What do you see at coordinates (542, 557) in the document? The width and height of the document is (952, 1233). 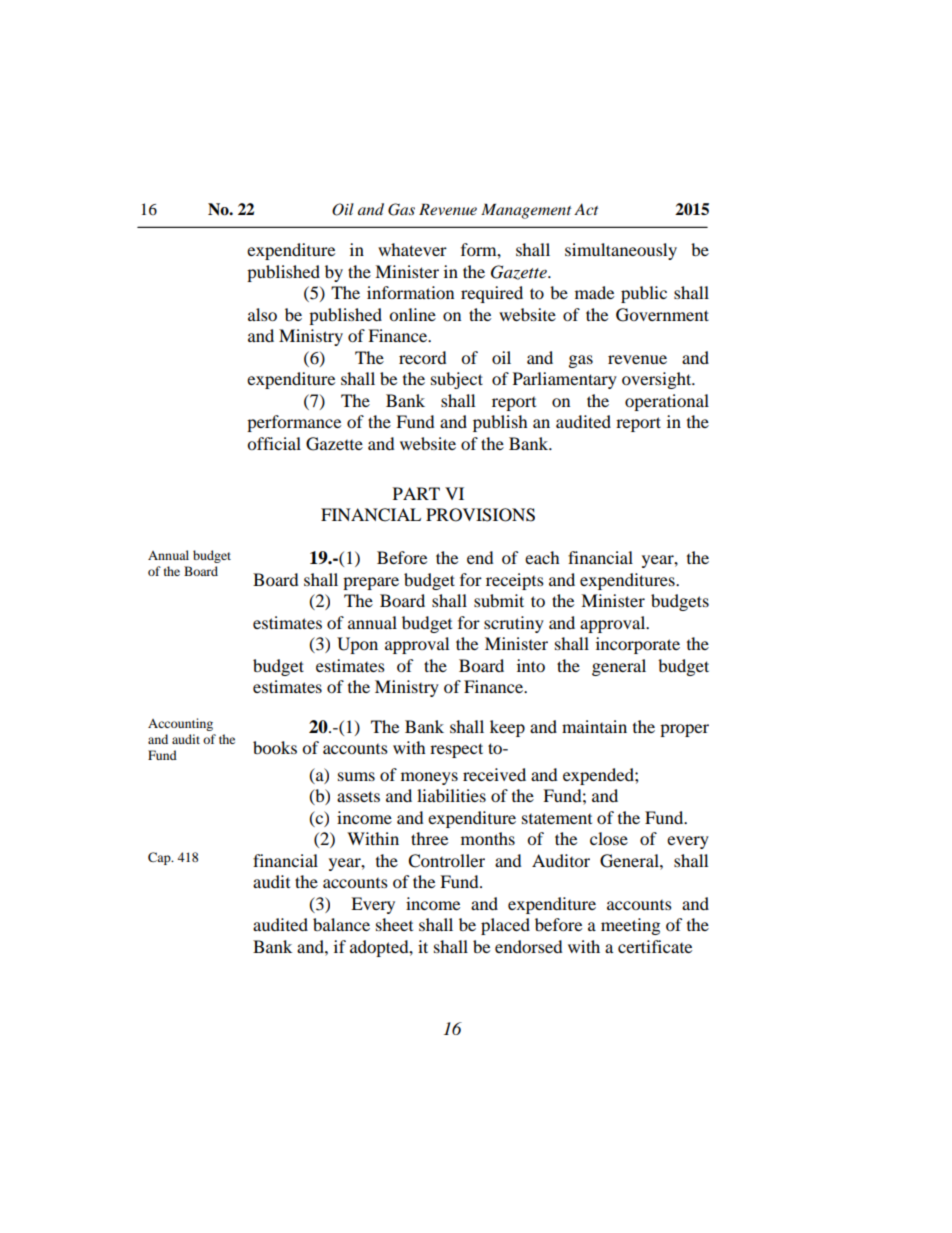 I see `each` at bounding box center [542, 557].
